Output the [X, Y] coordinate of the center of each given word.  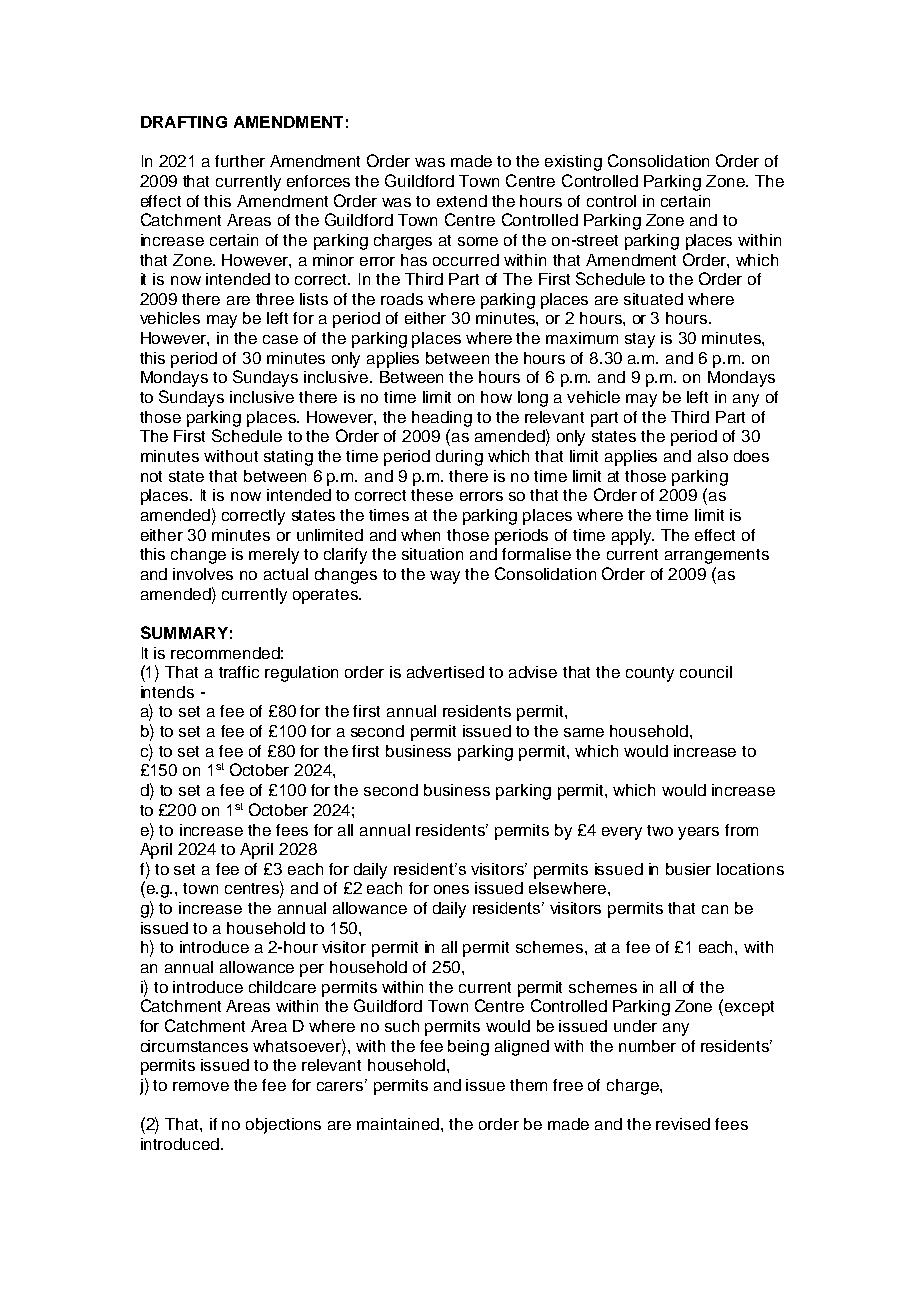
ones [451, 889]
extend [462, 201]
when [420, 535]
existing [573, 163]
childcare [282, 987]
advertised [445, 672]
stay [640, 340]
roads [402, 299]
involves [203, 574]
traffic [239, 672]
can [715, 909]
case [280, 339]
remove [201, 1086]
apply [633, 537]
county [650, 674]
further [240, 161]
